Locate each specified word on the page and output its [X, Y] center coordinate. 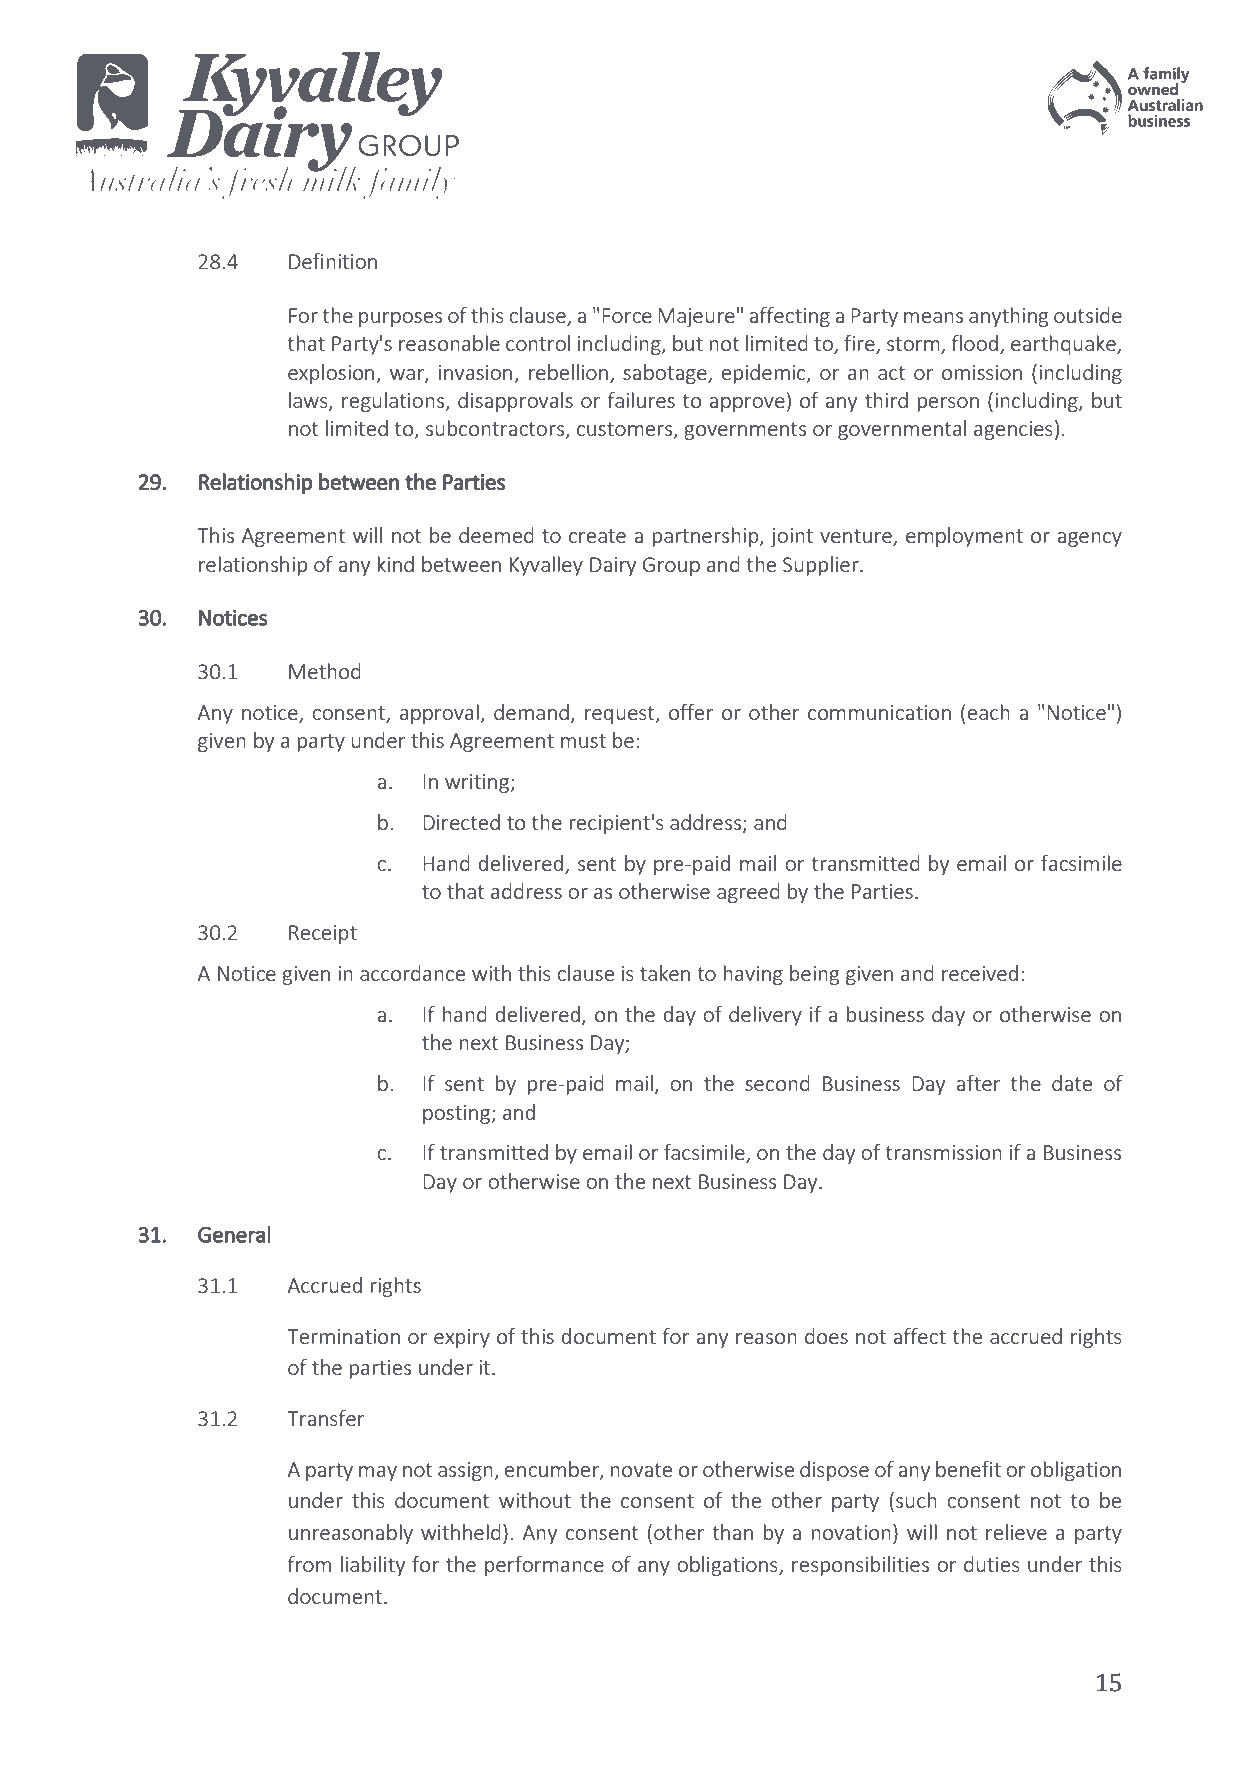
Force [627, 315]
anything [1009, 317]
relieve [1016, 1532]
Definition [333, 261]
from [309, 1564]
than [732, 1532]
